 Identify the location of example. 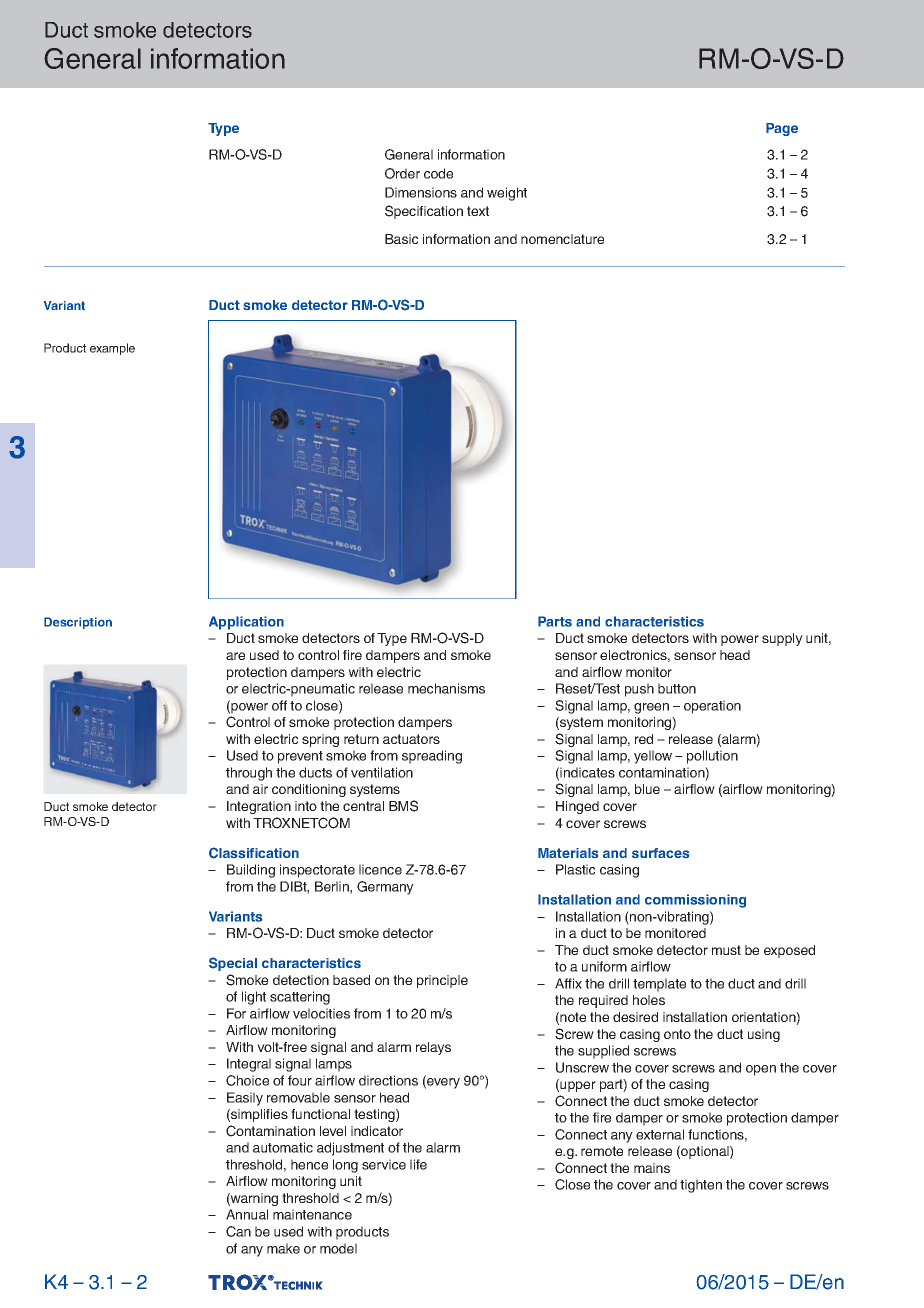
(112, 349).
